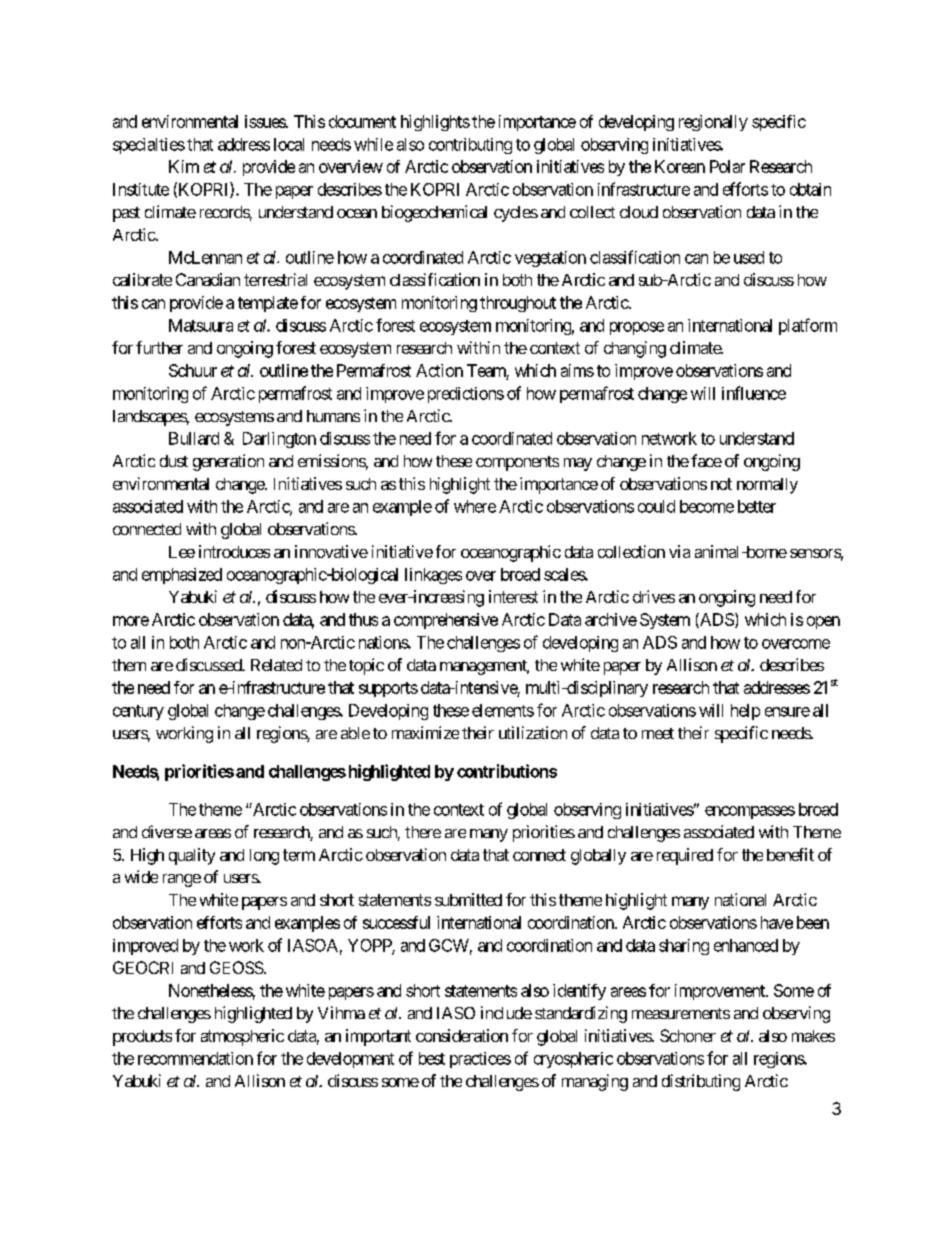  I want to click on practices, so click(480, 1060).
